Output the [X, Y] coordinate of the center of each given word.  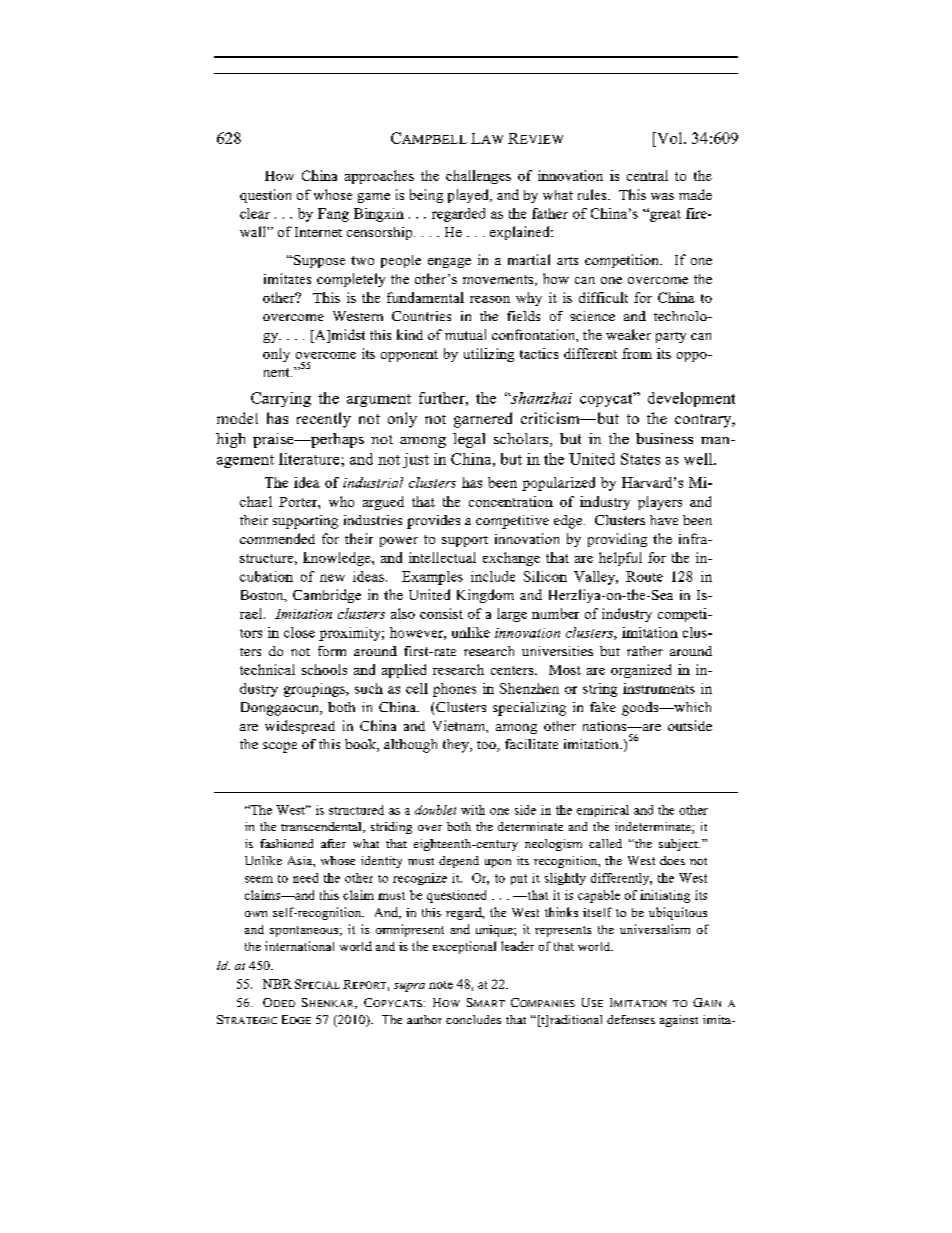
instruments [659, 688]
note [441, 985]
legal [469, 440]
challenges [478, 177]
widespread [300, 727]
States [640, 459]
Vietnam [460, 725]
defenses [631, 1019]
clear [255, 213]
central [647, 175]
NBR [277, 984]
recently [324, 420]
